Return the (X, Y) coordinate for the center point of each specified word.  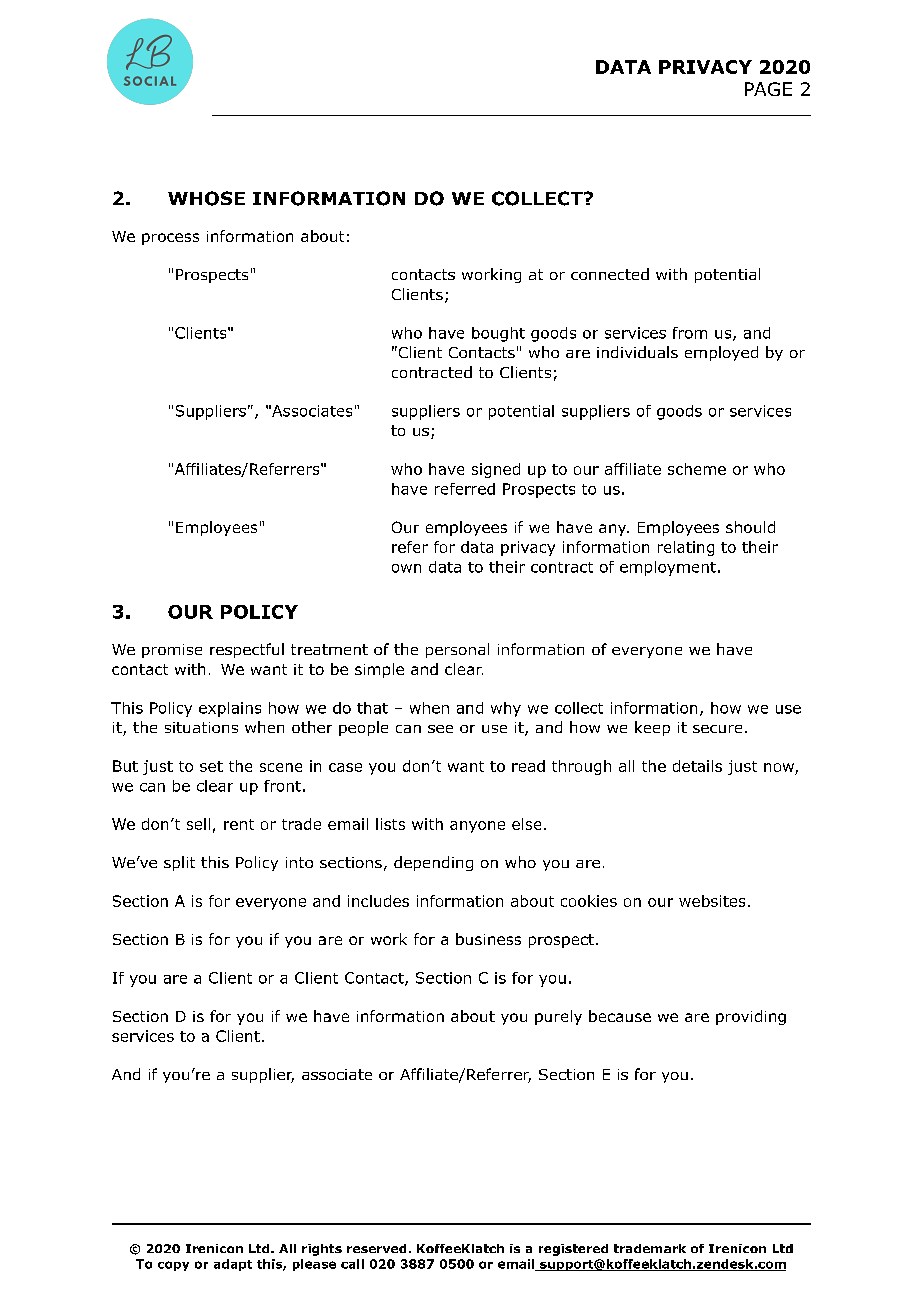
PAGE (768, 89)
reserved (376, 1248)
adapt (233, 1265)
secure (717, 729)
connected (610, 274)
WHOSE (206, 198)
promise (172, 651)
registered (573, 1250)
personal (457, 650)
